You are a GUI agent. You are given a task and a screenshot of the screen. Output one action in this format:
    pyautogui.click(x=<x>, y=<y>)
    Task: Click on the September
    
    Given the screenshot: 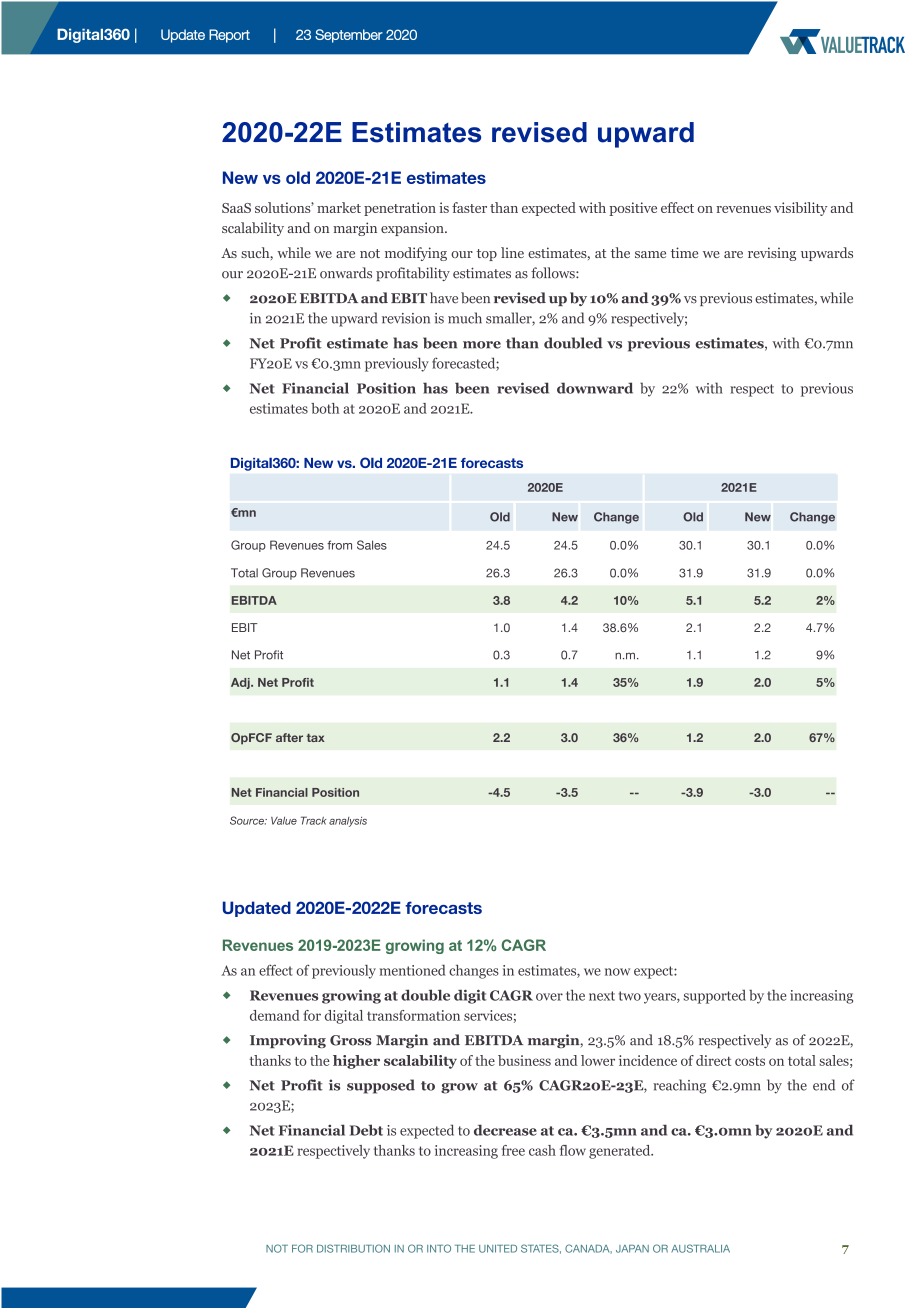 What is the action you would take?
    pyautogui.click(x=349, y=36)
